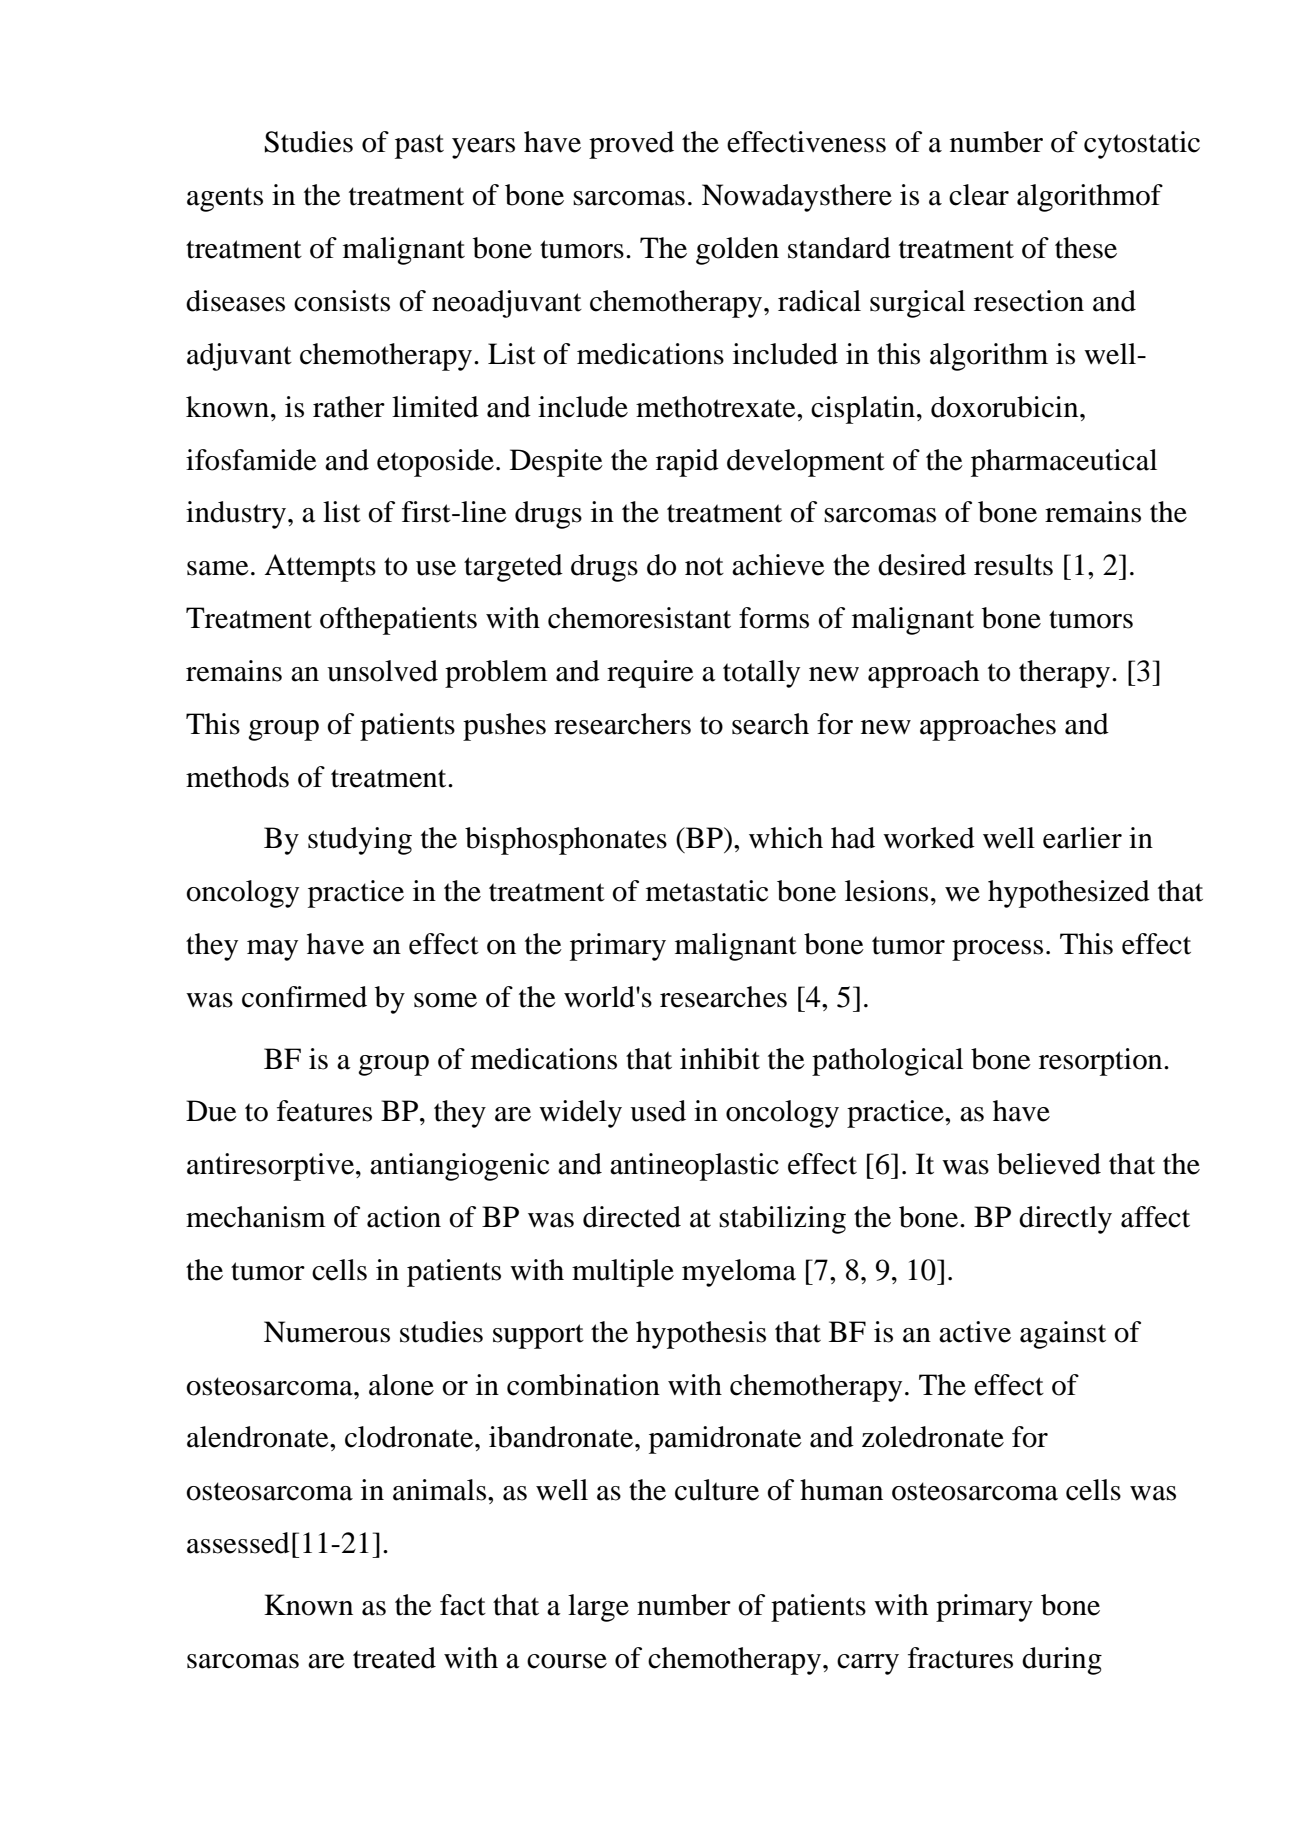 The height and width of the document is (1843, 1303). Describe the element at coordinates (394, 1658) in the document. I see `treated` at that location.
